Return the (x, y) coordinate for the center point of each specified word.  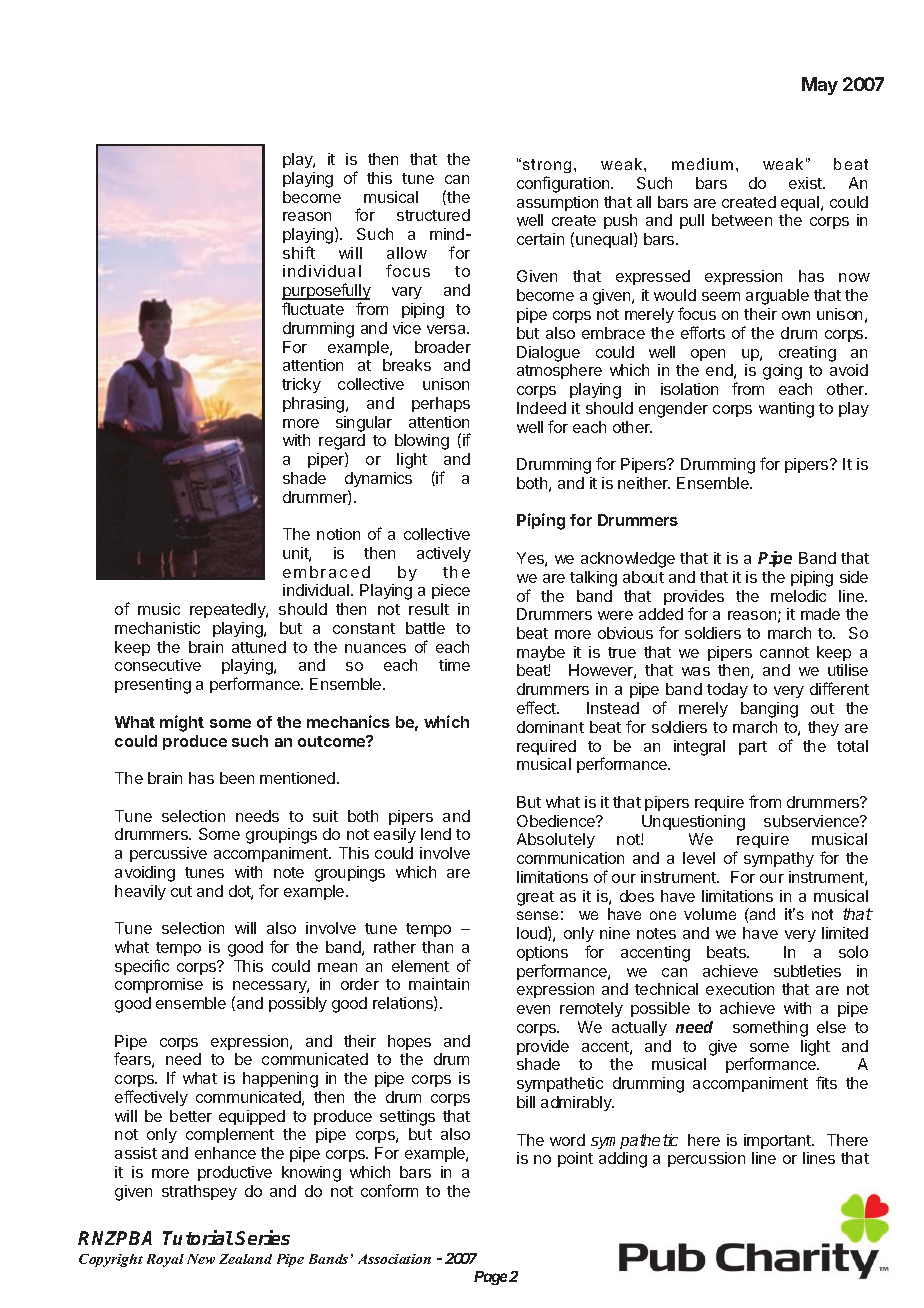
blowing (422, 442)
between (742, 220)
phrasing (315, 405)
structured (433, 215)
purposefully (326, 293)
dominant (550, 727)
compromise (159, 985)
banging (769, 710)
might (182, 723)
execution (740, 989)
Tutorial (198, 1237)
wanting (786, 410)
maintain (439, 984)
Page (490, 1278)
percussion (706, 1159)
